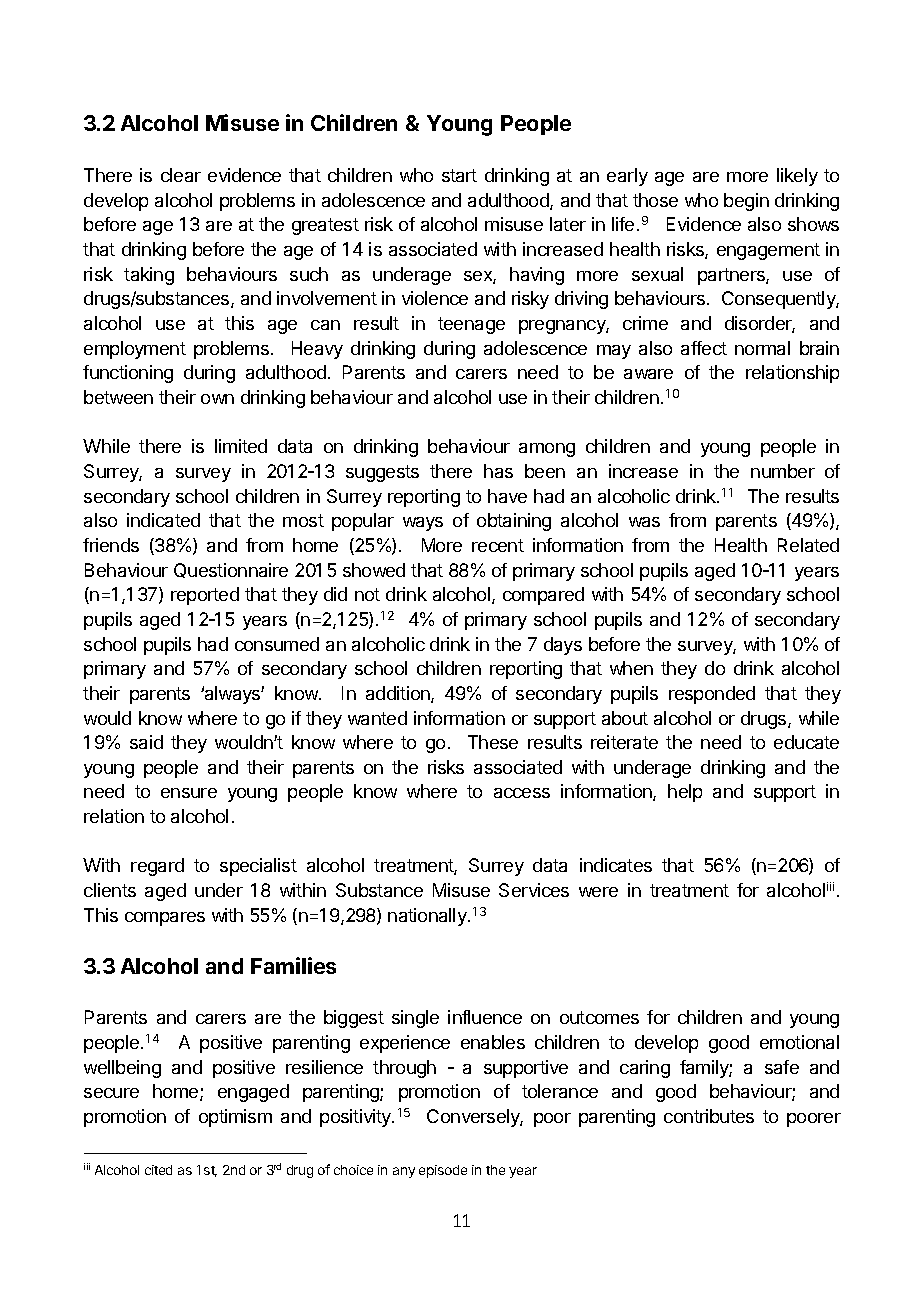 This screenshot has width=924, height=1308. I want to click on Services, so click(534, 890).
